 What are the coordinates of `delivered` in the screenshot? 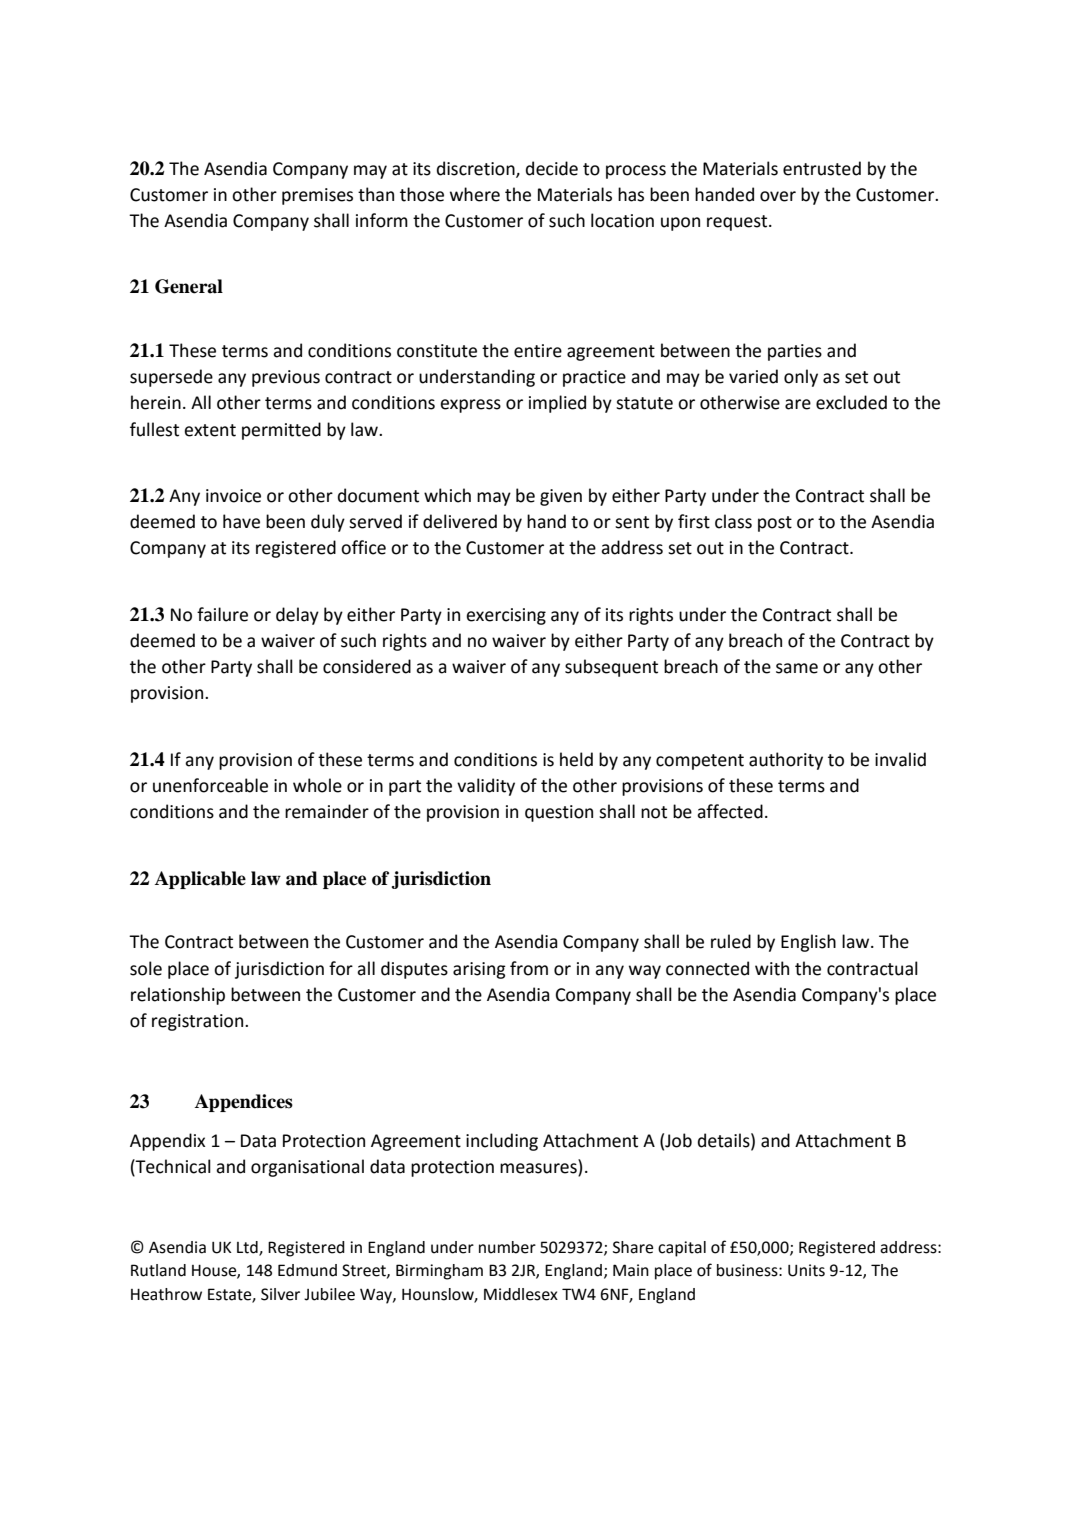 It's located at (460, 521).
